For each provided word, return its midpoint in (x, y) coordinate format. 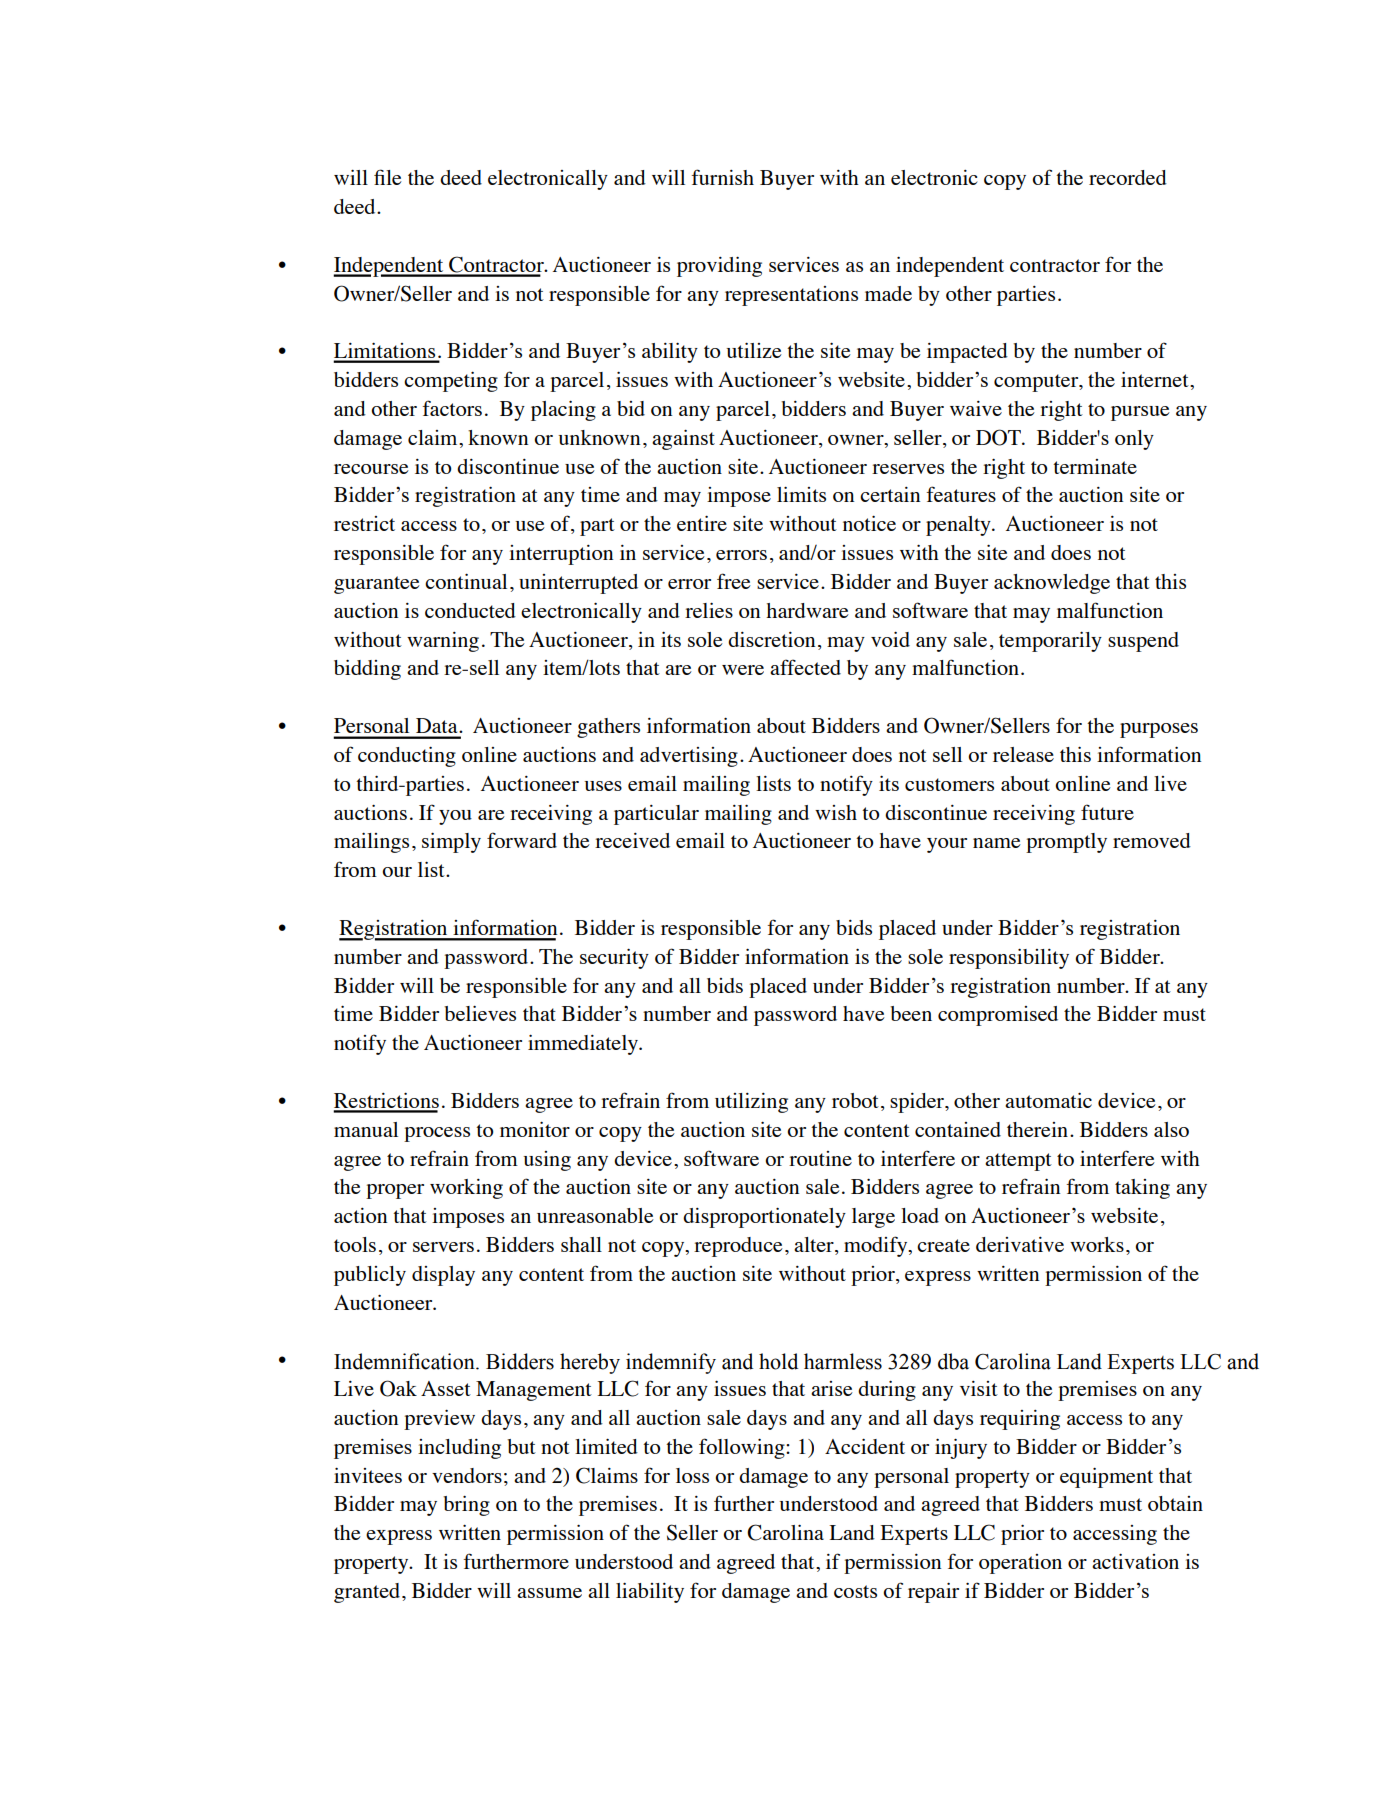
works (1097, 1244)
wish (836, 812)
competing (451, 381)
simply (451, 842)
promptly (1066, 843)
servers (443, 1247)
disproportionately (764, 1217)
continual (466, 581)
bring (466, 1505)
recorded (1128, 177)
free (734, 581)
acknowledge (1052, 584)
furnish (722, 177)
